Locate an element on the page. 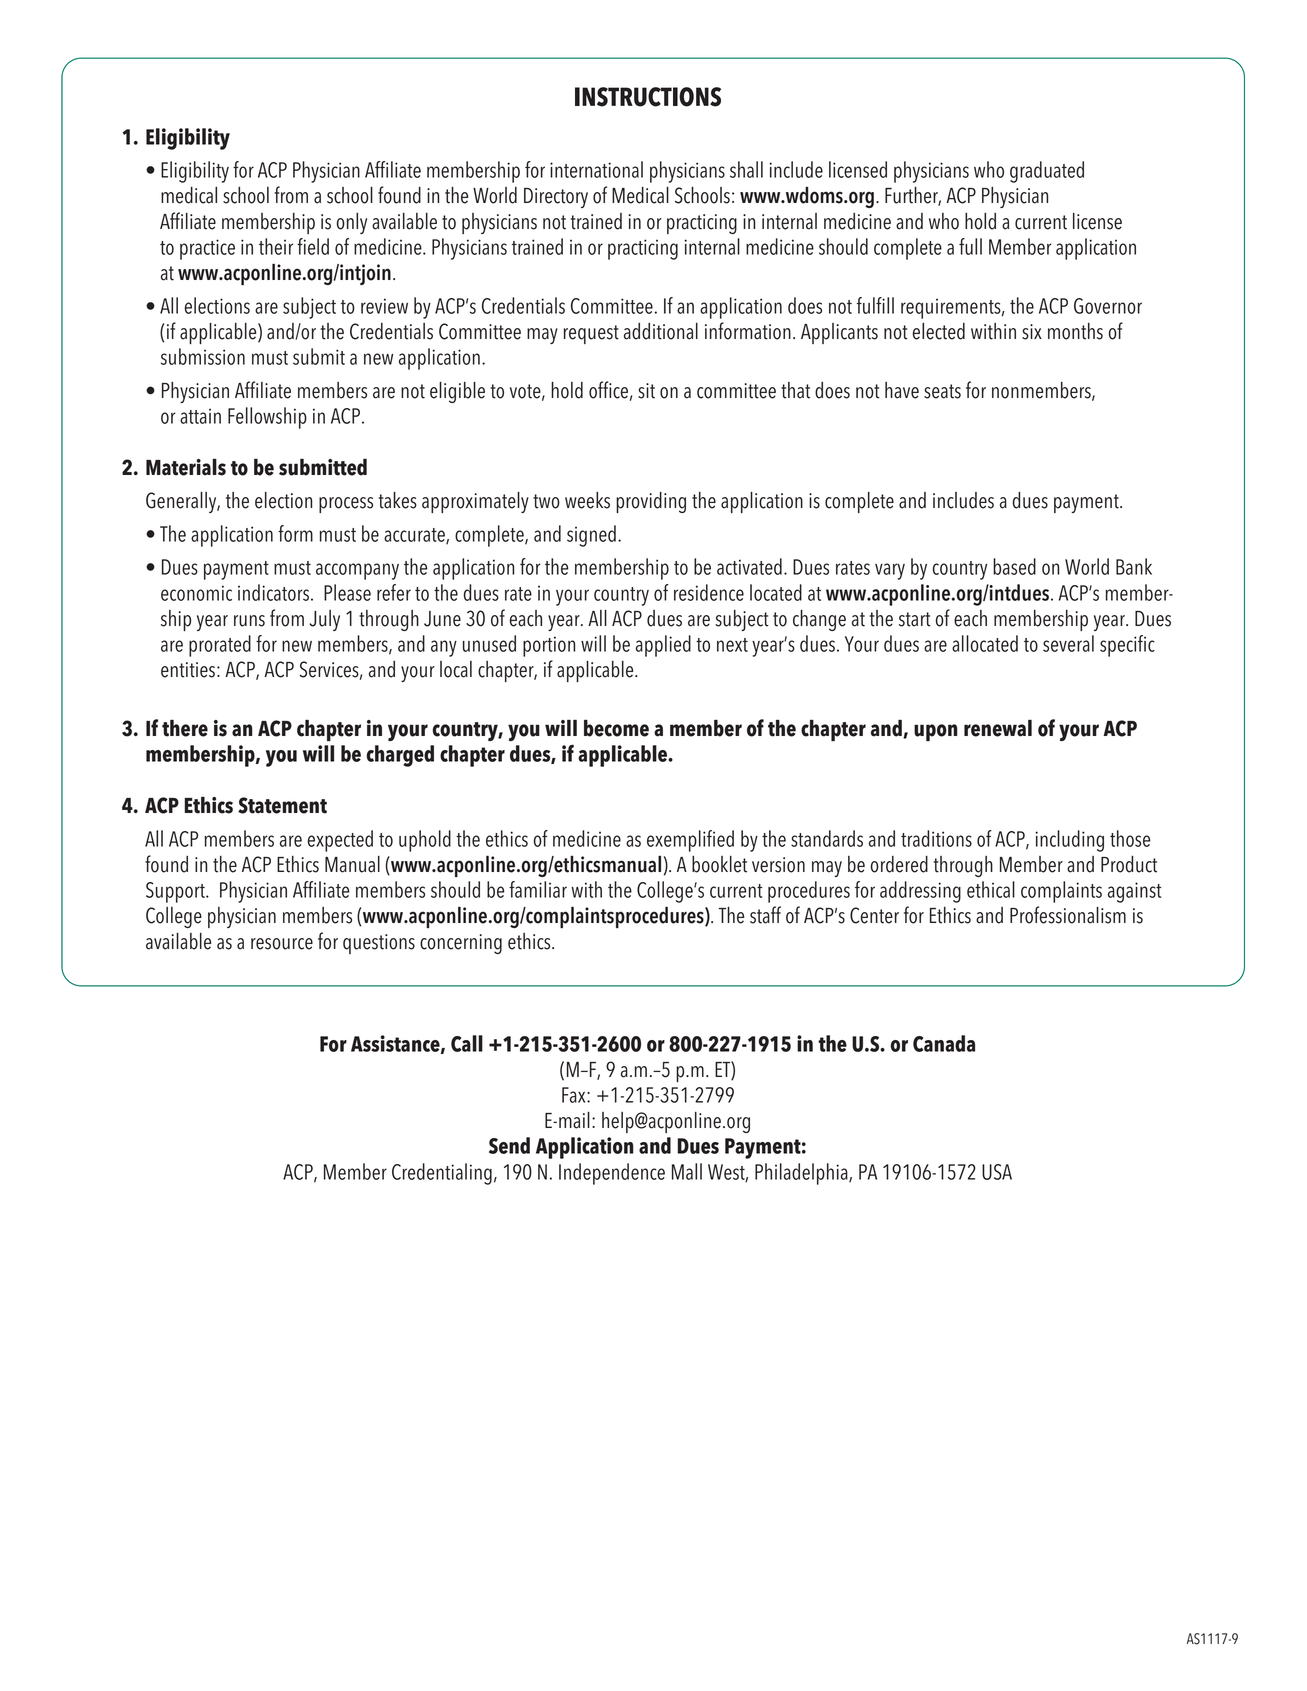  INSTRUCTIONS is located at coordinates (648, 97).
